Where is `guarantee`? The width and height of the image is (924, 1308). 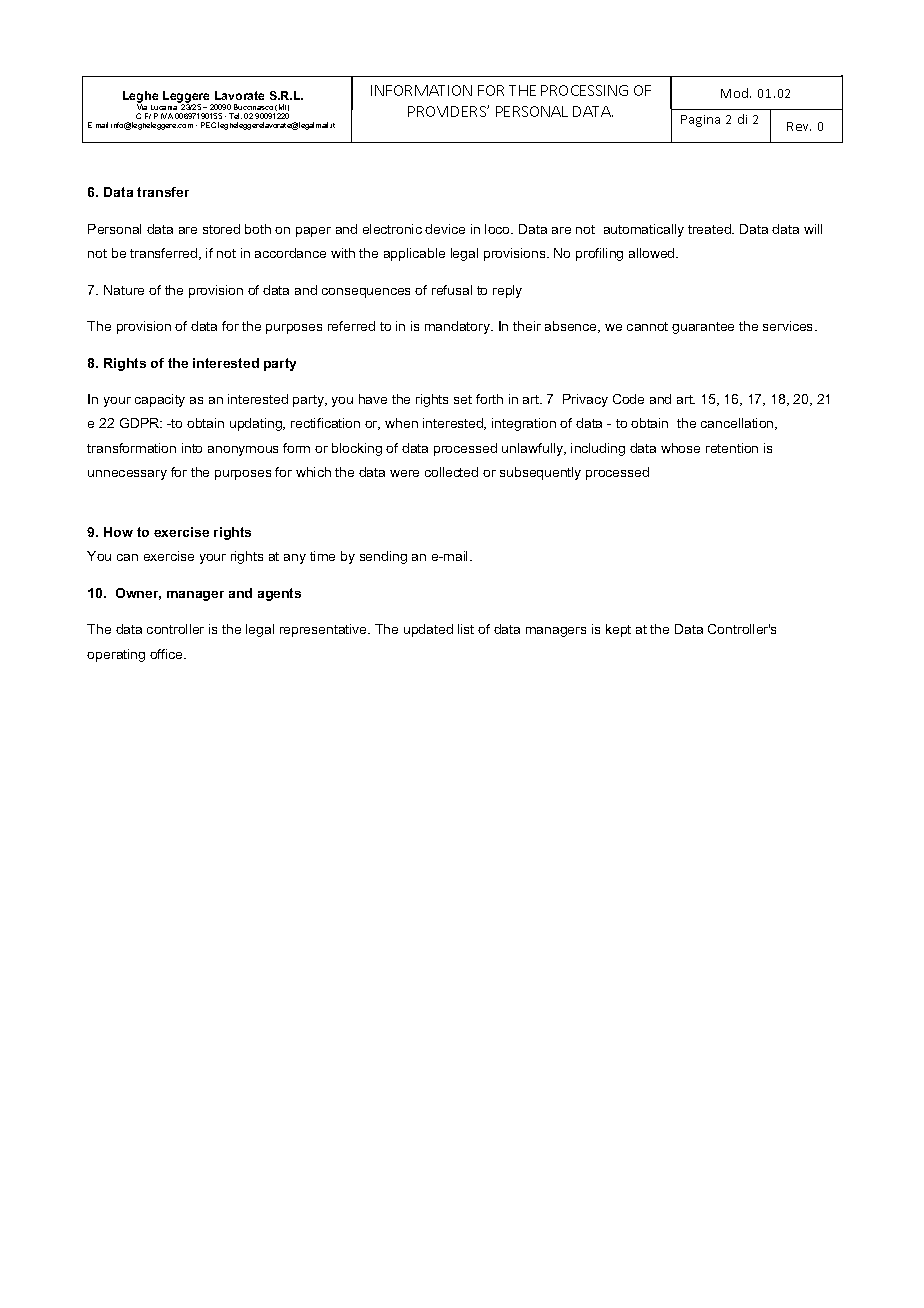
guarantee is located at coordinates (703, 328).
